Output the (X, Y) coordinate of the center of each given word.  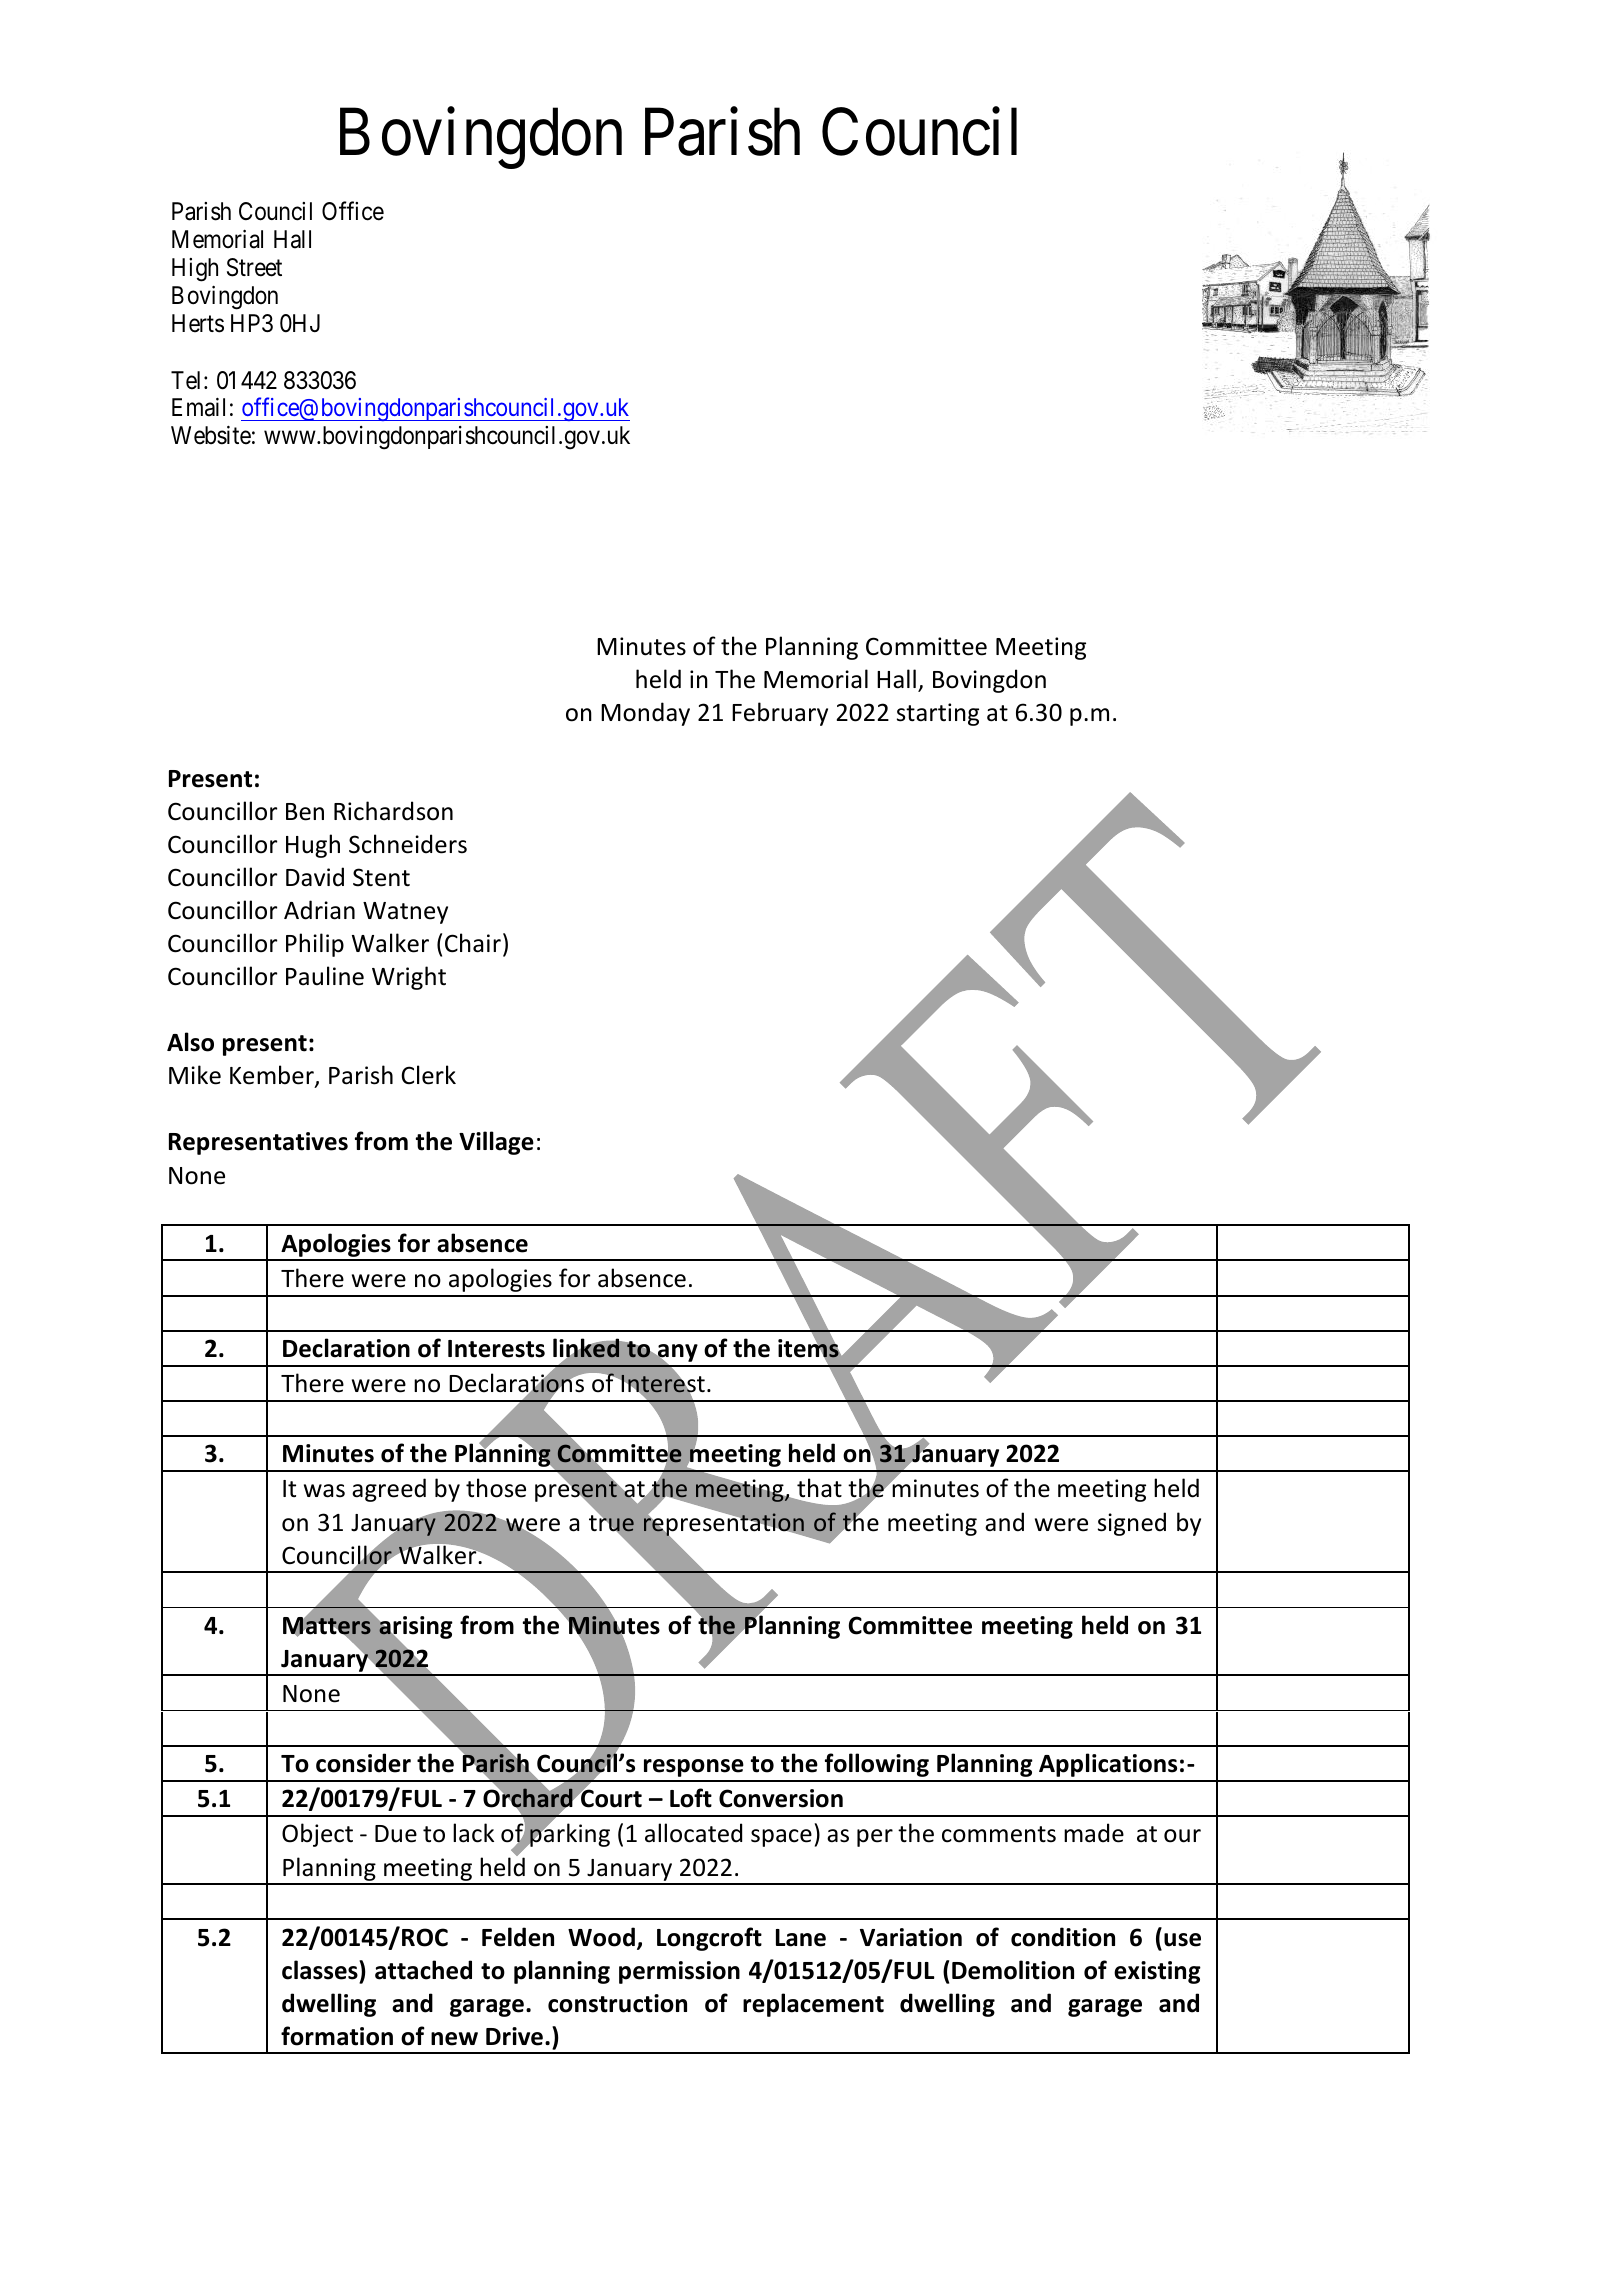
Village (496, 1143)
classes (321, 1970)
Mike (195, 1075)
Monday (645, 714)
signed (1132, 1524)
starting (938, 714)
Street (254, 267)
